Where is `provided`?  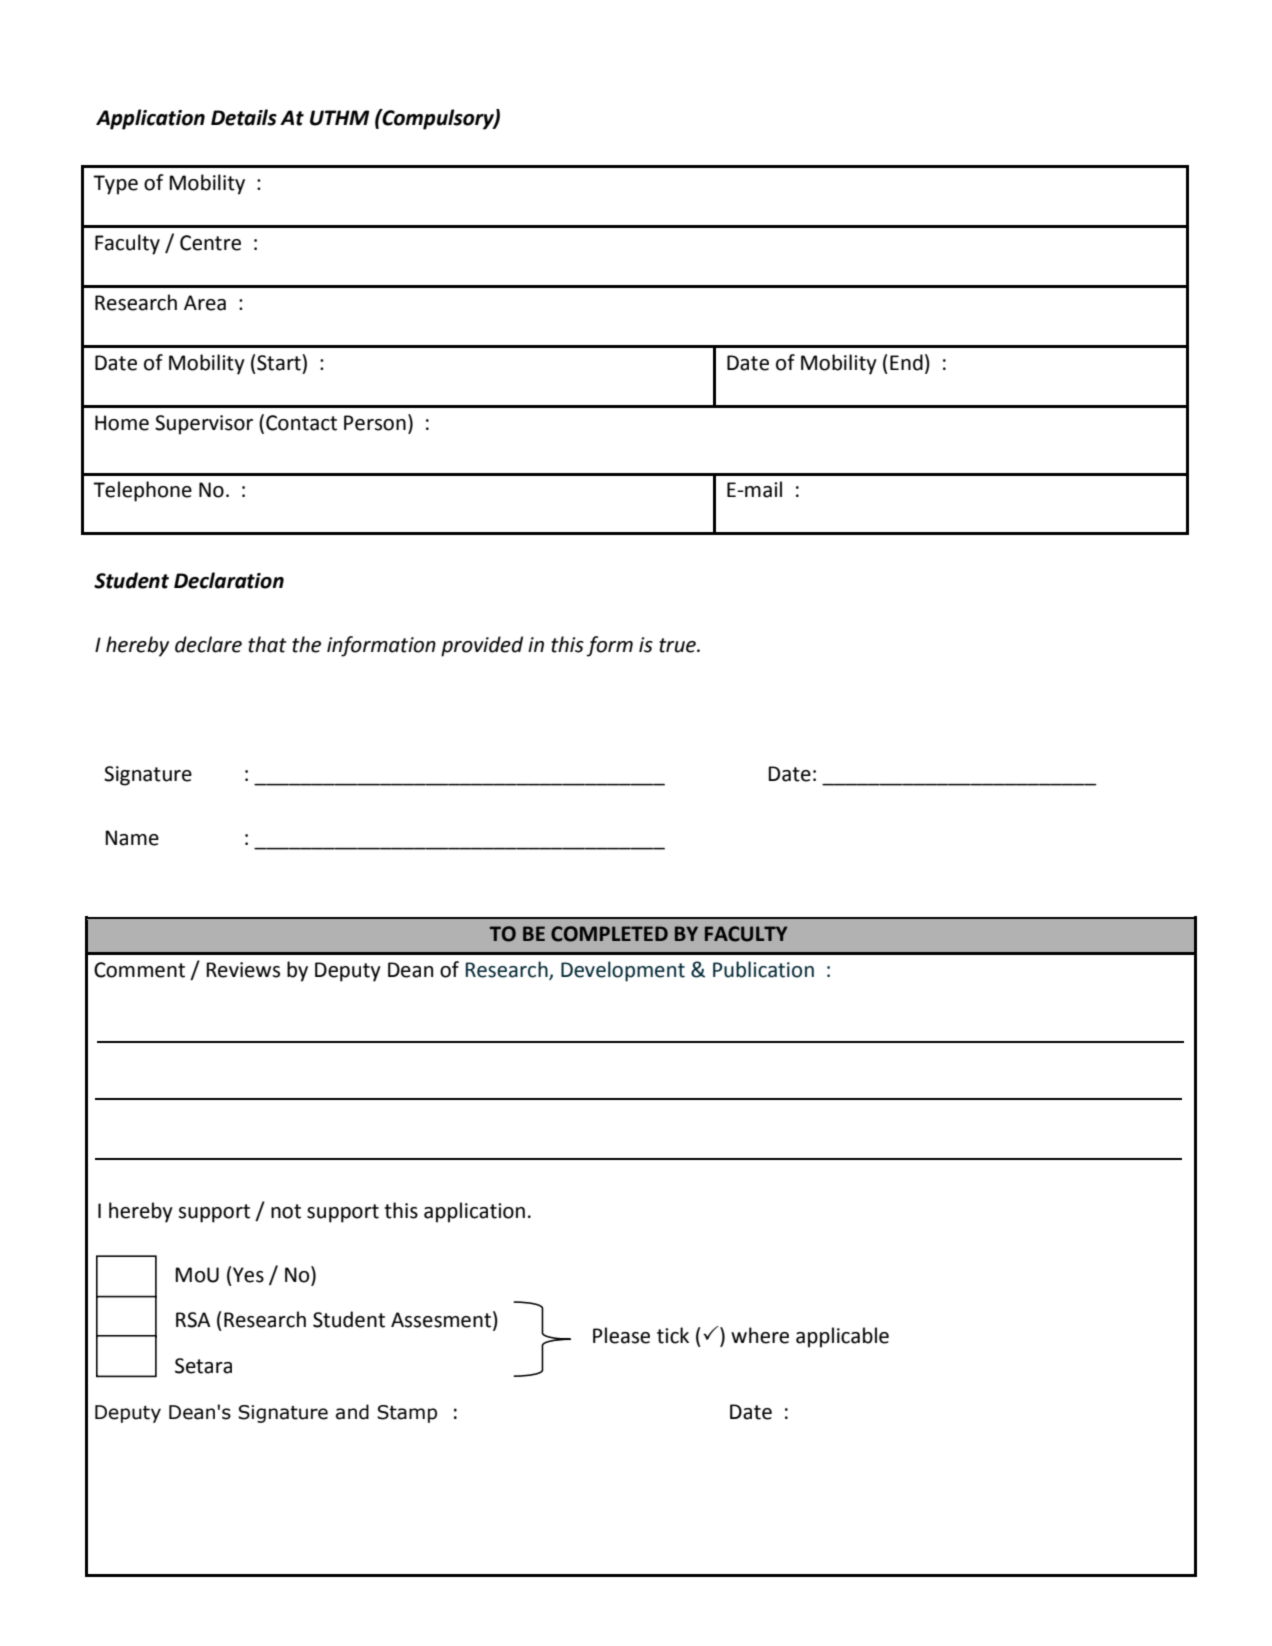 provided is located at coordinates (482, 646).
